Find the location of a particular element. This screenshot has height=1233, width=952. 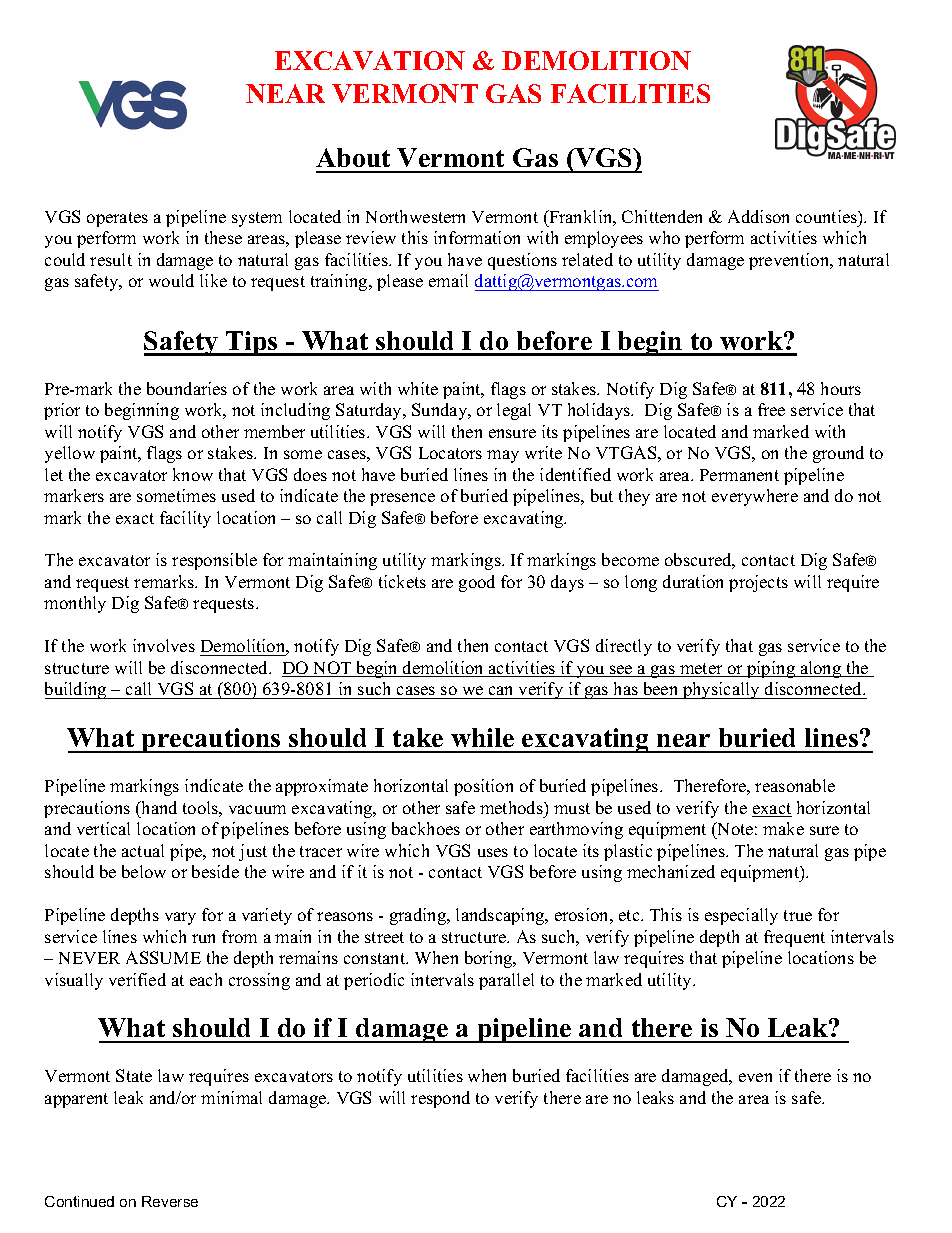

Permanent is located at coordinates (739, 475).
